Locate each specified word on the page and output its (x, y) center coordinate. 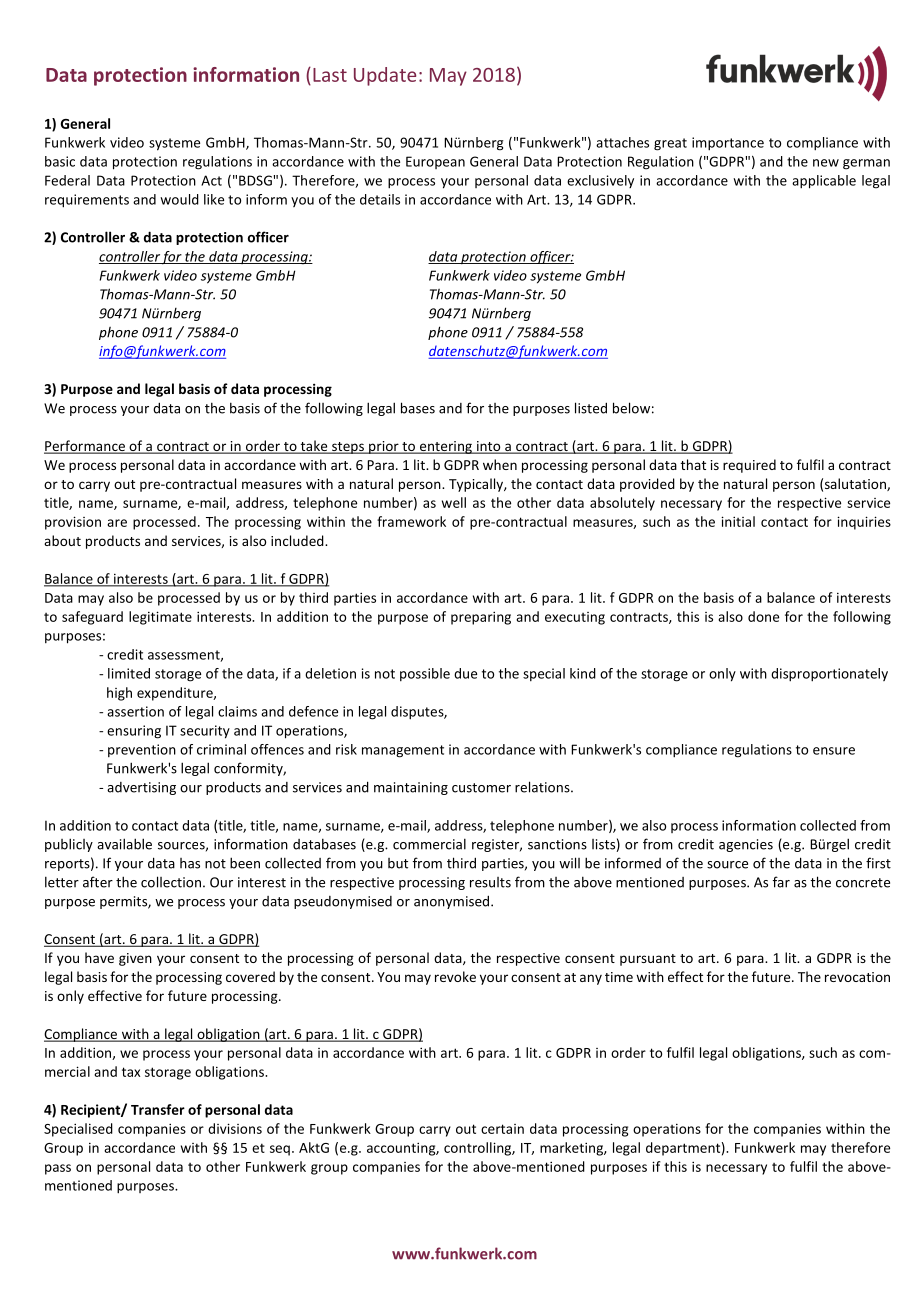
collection (171, 882)
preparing (481, 618)
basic (60, 161)
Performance (85, 447)
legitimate (160, 618)
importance (728, 144)
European (435, 162)
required (749, 466)
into (488, 447)
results (490, 882)
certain (502, 1129)
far (781, 882)
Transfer (158, 1109)
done (763, 616)
